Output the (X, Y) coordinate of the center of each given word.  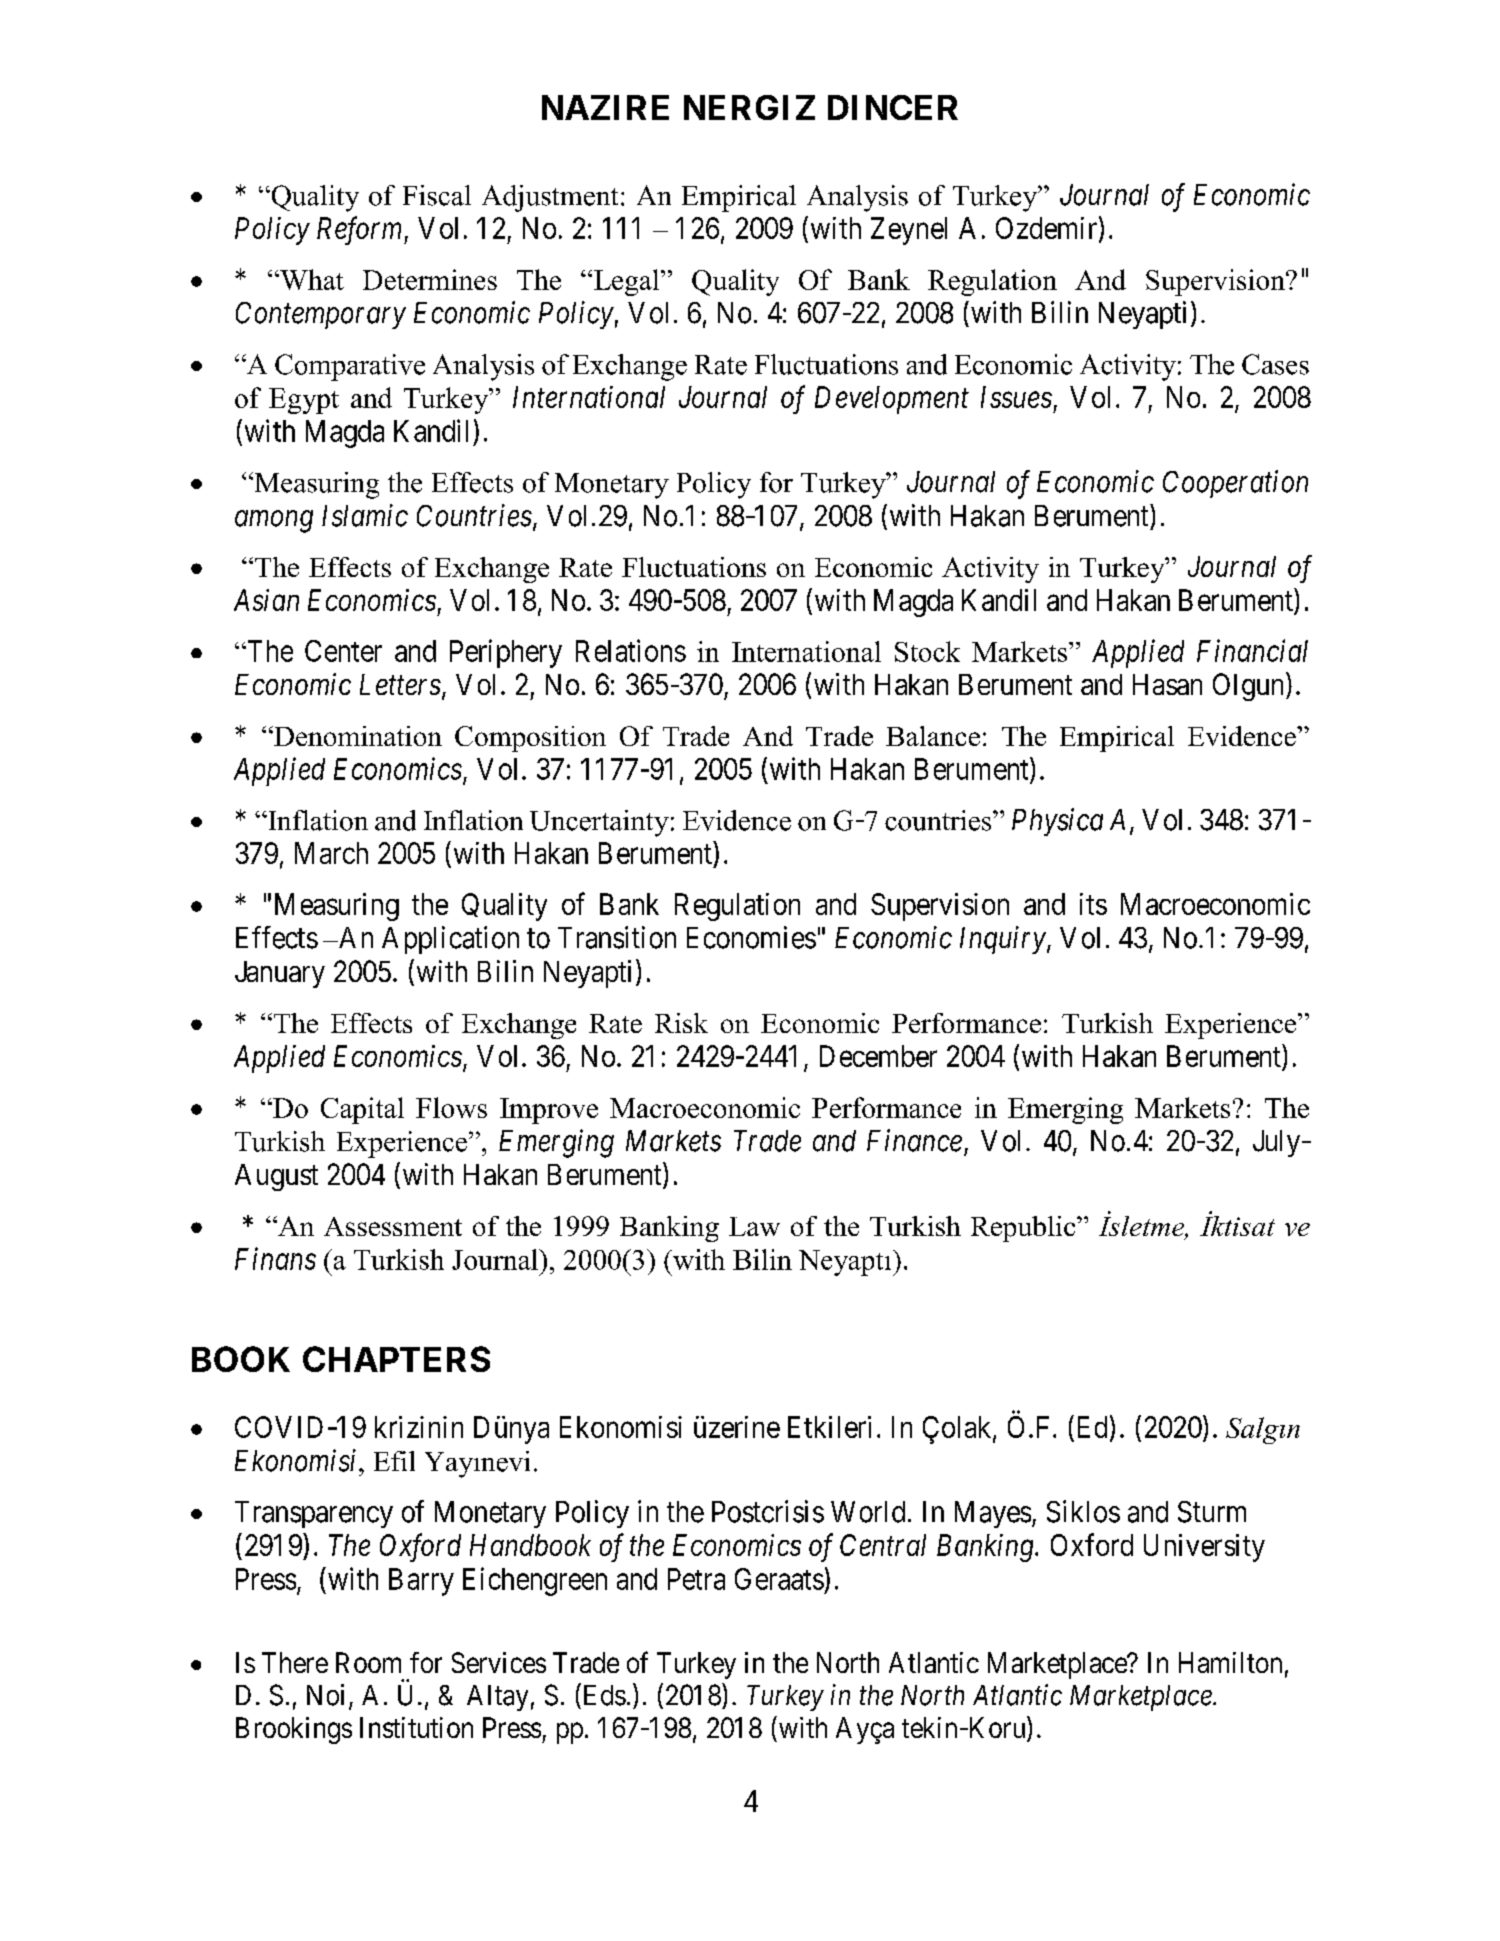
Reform (361, 230)
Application (450, 940)
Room (368, 1662)
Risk (681, 1023)
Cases (1275, 364)
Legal (628, 282)
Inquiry (1003, 940)
